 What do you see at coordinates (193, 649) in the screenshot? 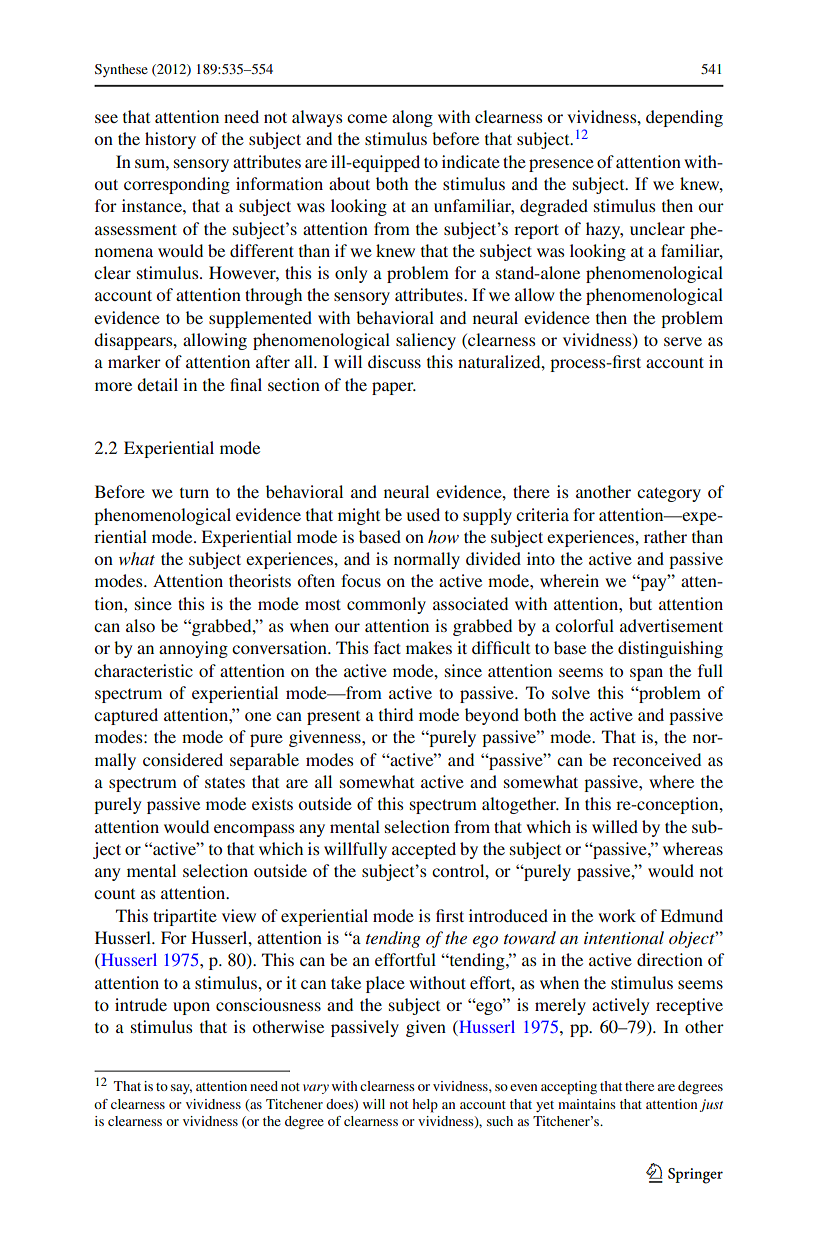
I see `annoying` at bounding box center [193, 649].
